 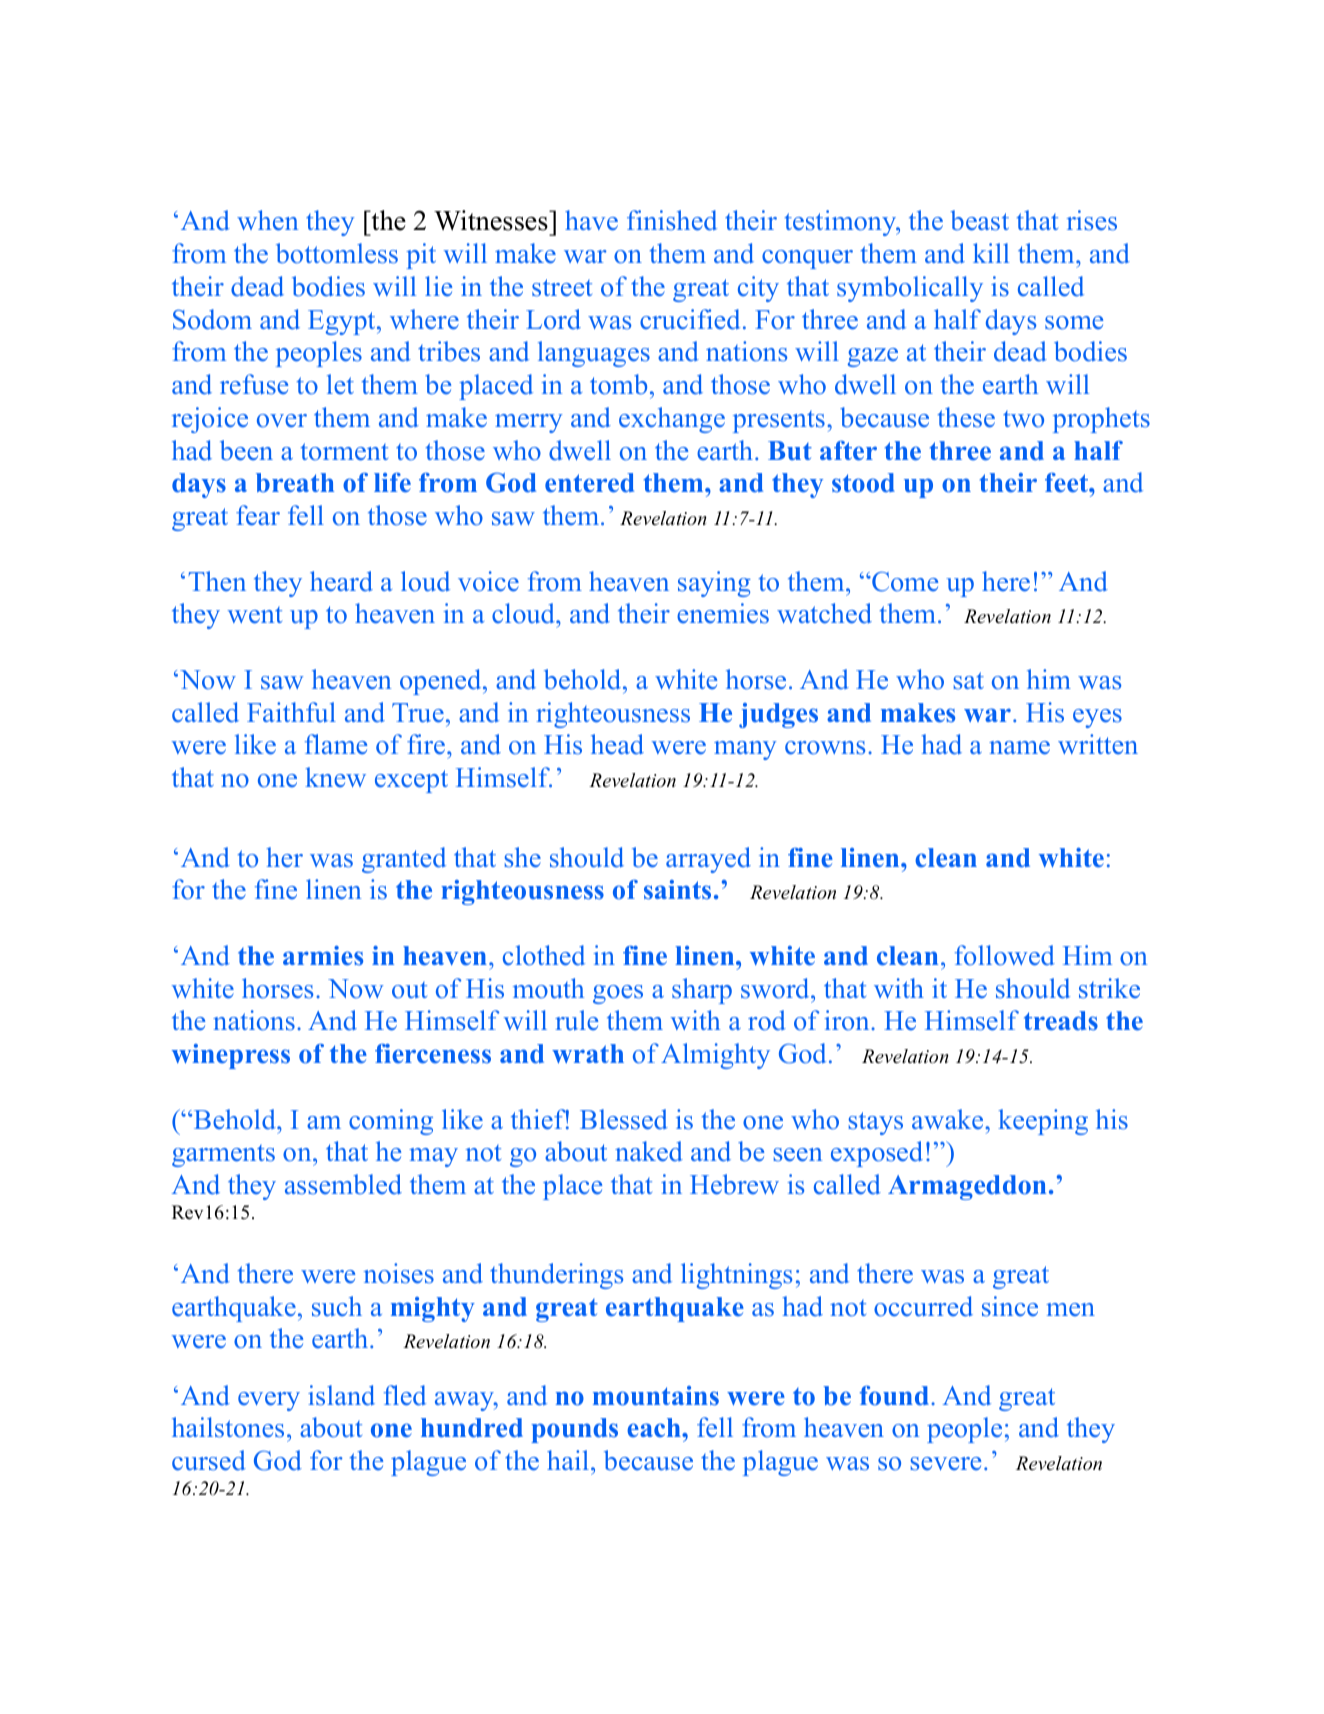 What do you see at coordinates (969, 681) in the screenshot?
I see `sat` at bounding box center [969, 681].
